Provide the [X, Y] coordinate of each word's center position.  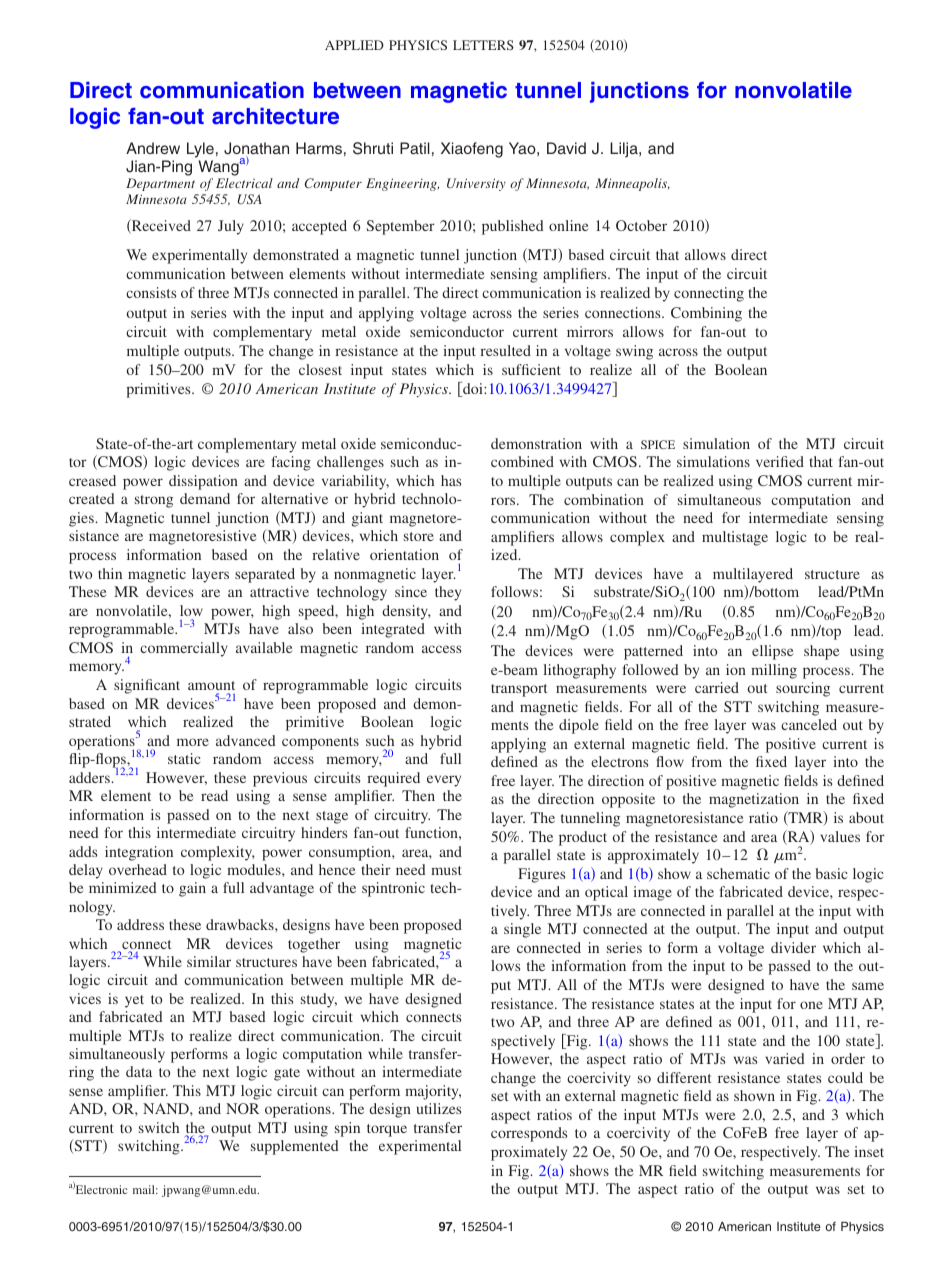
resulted [505, 350]
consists [151, 292]
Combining [706, 314]
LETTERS [483, 45]
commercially [184, 649]
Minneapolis [632, 184]
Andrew [153, 148]
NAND [167, 1108]
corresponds [529, 1134]
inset [869, 1151]
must [446, 870]
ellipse [772, 652]
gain [192, 889]
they [448, 593]
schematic [738, 873]
